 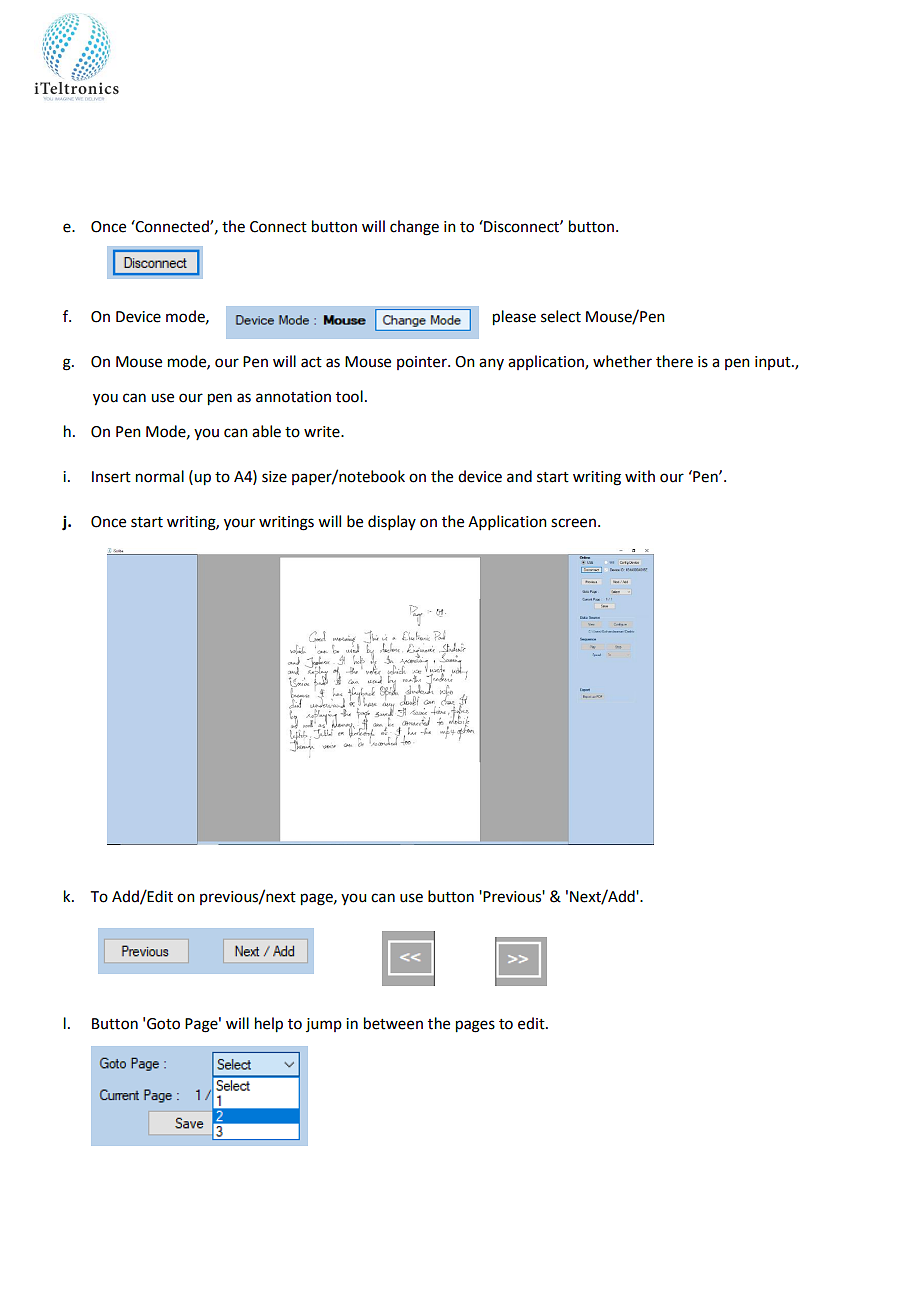 What do you see at coordinates (324, 1025) in the screenshot?
I see `jump` at bounding box center [324, 1025].
